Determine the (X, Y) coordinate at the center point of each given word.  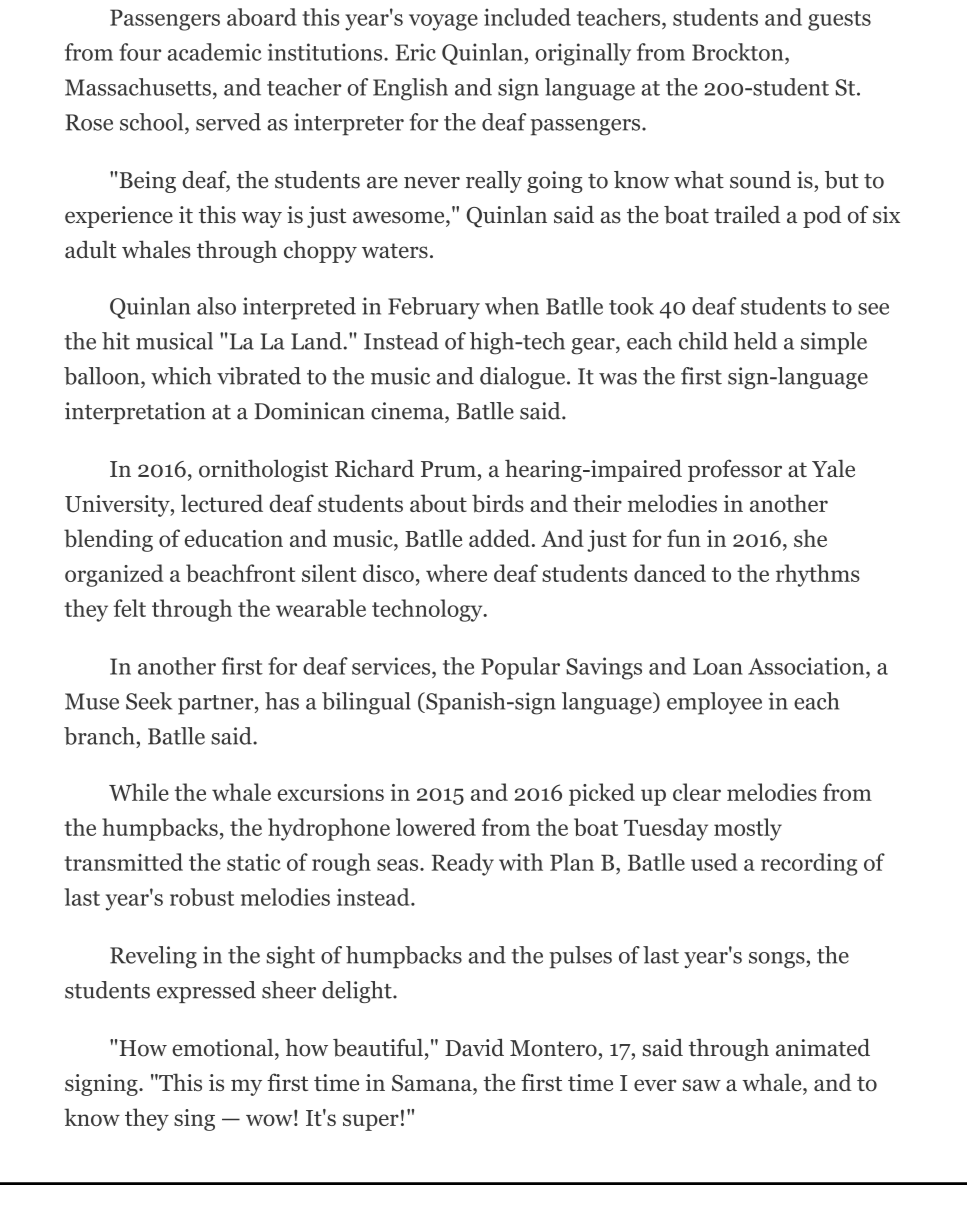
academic (214, 52)
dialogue (522, 378)
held (755, 341)
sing (194, 1120)
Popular (520, 668)
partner (217, 705)
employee (714, 703)
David (474, 1047)
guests (839, 21)
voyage (443, 22)
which (181, 376)
